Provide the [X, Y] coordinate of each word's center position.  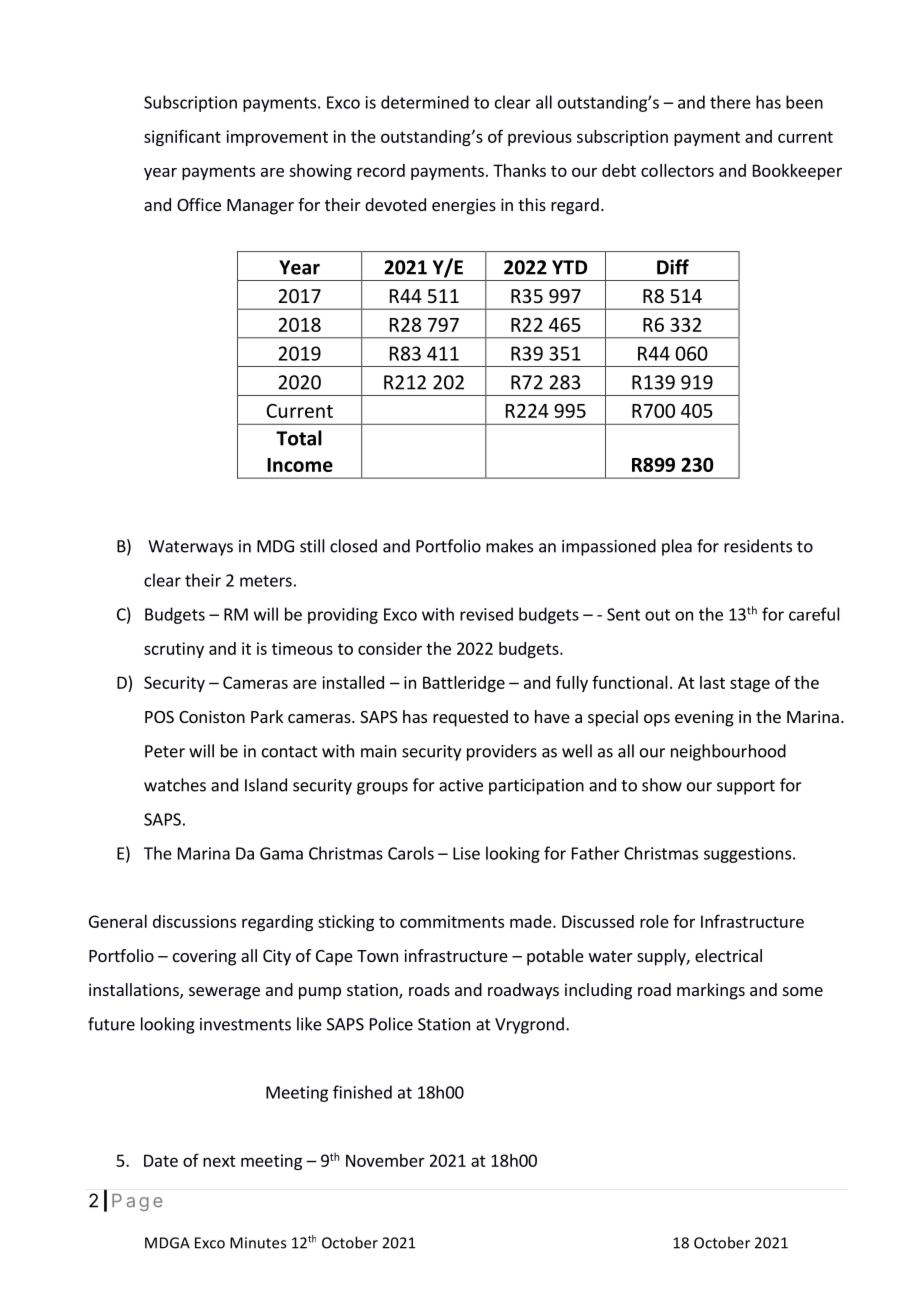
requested [470, 718]
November [385, 1160]
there [730, 102]
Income [300, 465]
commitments [452, 921]
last [712, 682]
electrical [728, 955]
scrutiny [174, 650]
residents [758, 546]
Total [299, 438]
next [219, 1161]
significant [182, 138]
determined [425, 102]
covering [204, 957]
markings [711, 991]
